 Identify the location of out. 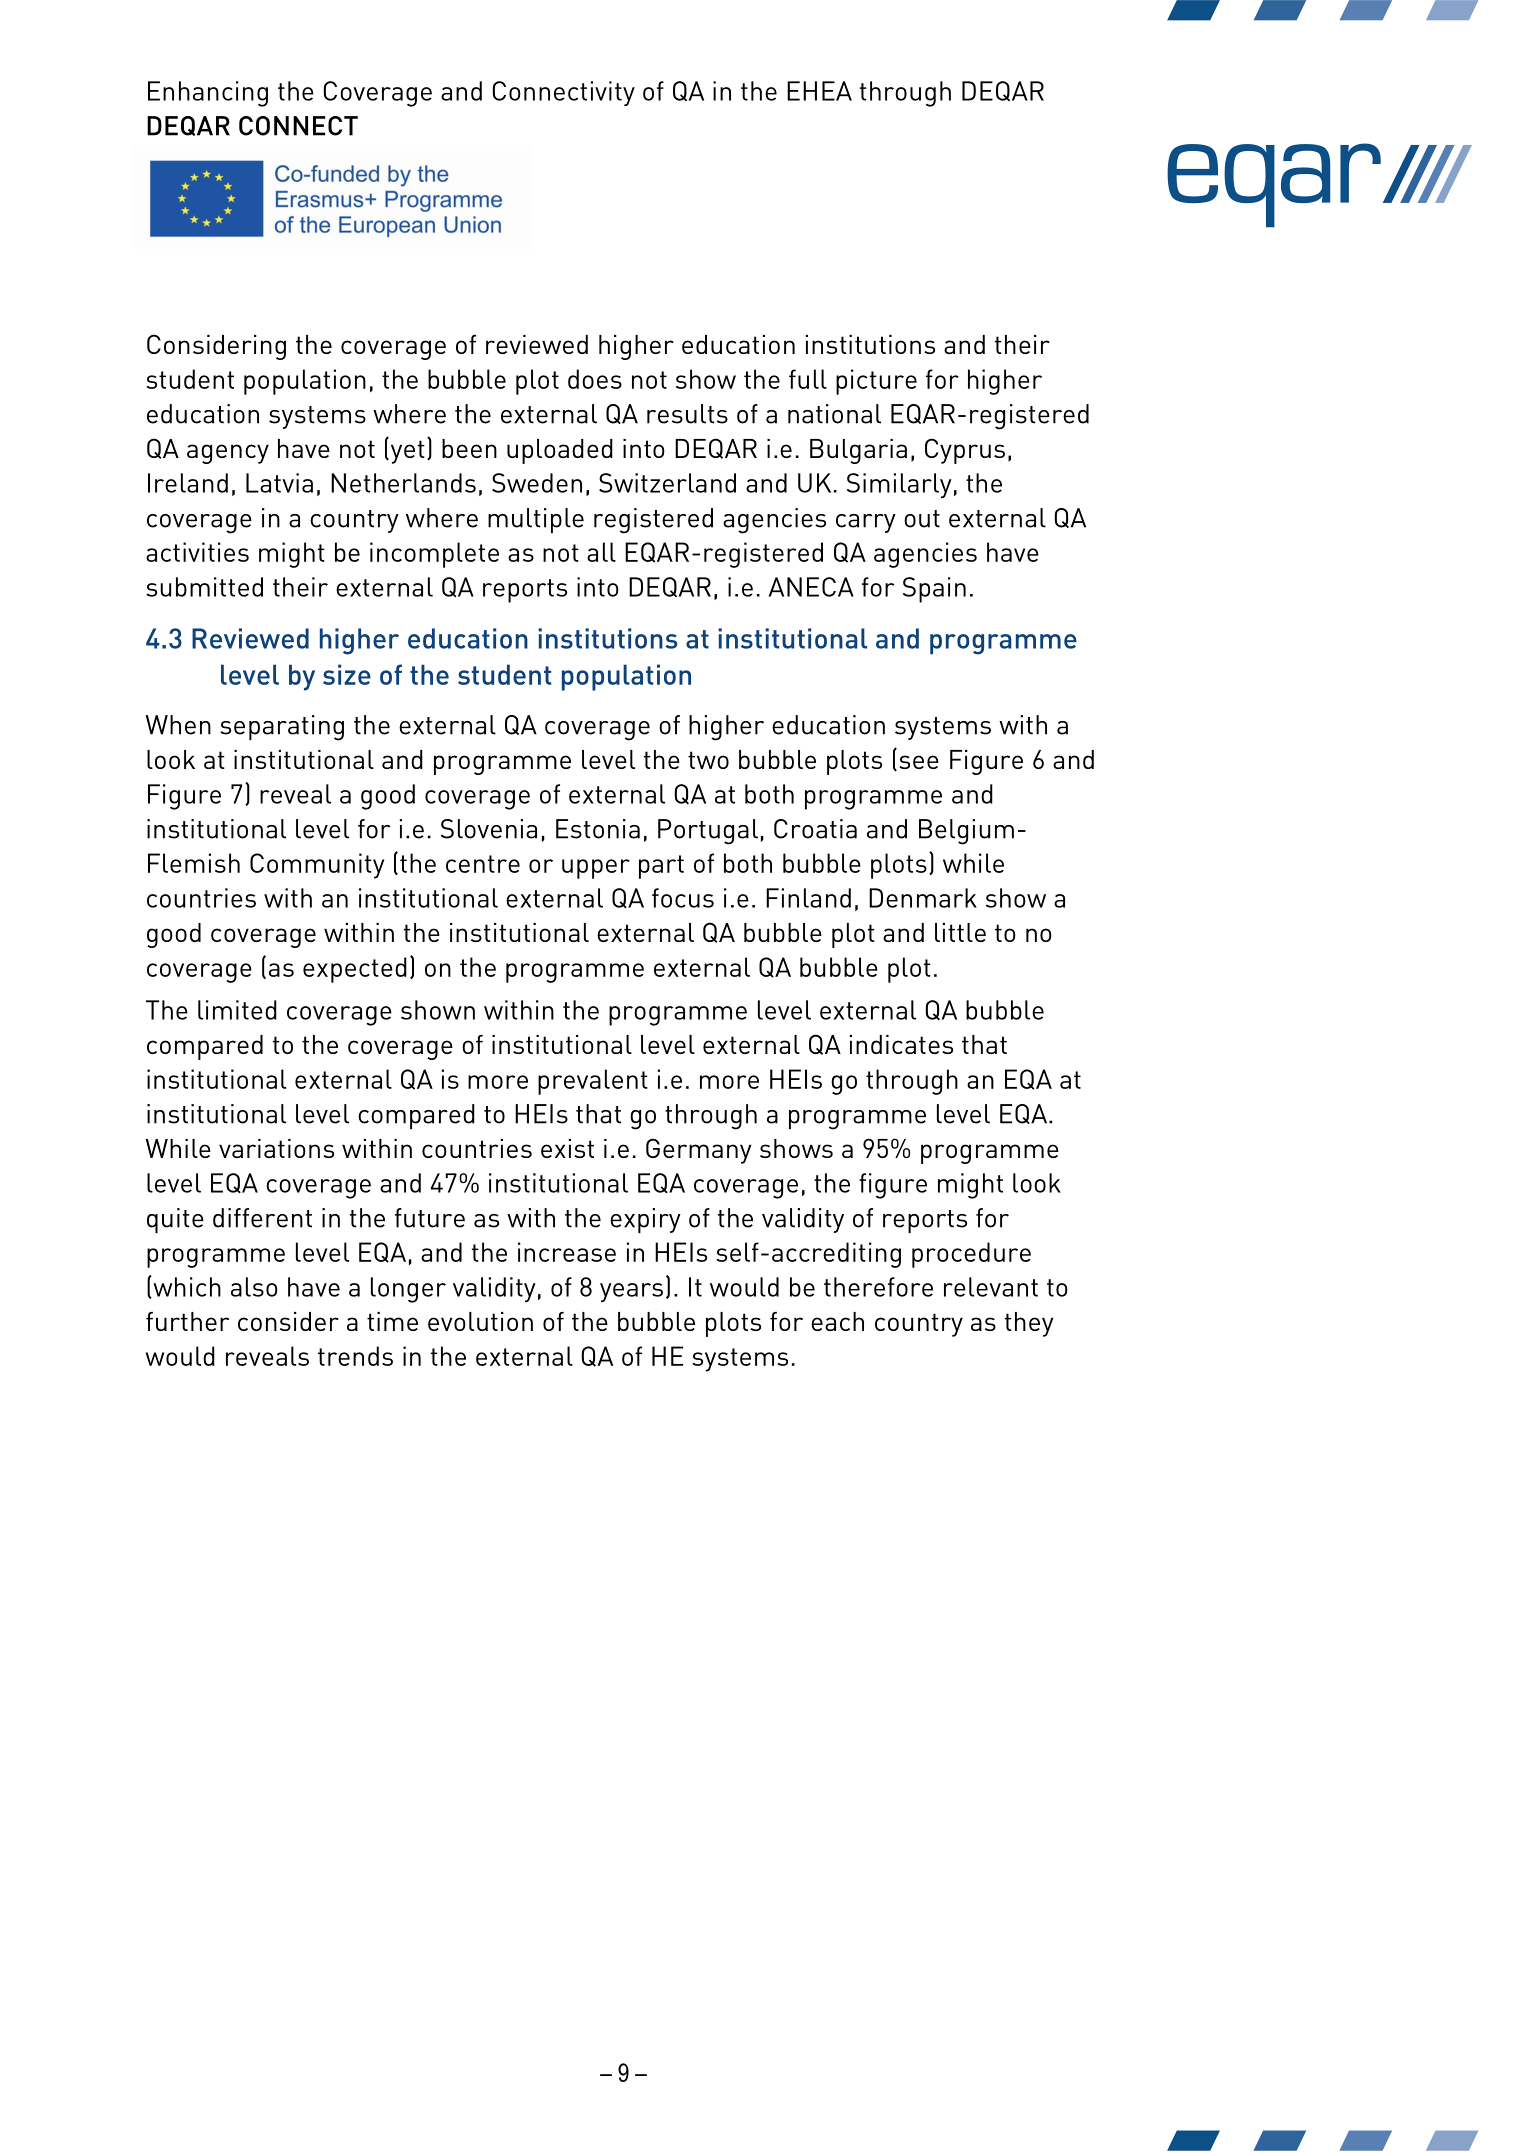
(922, 519).
